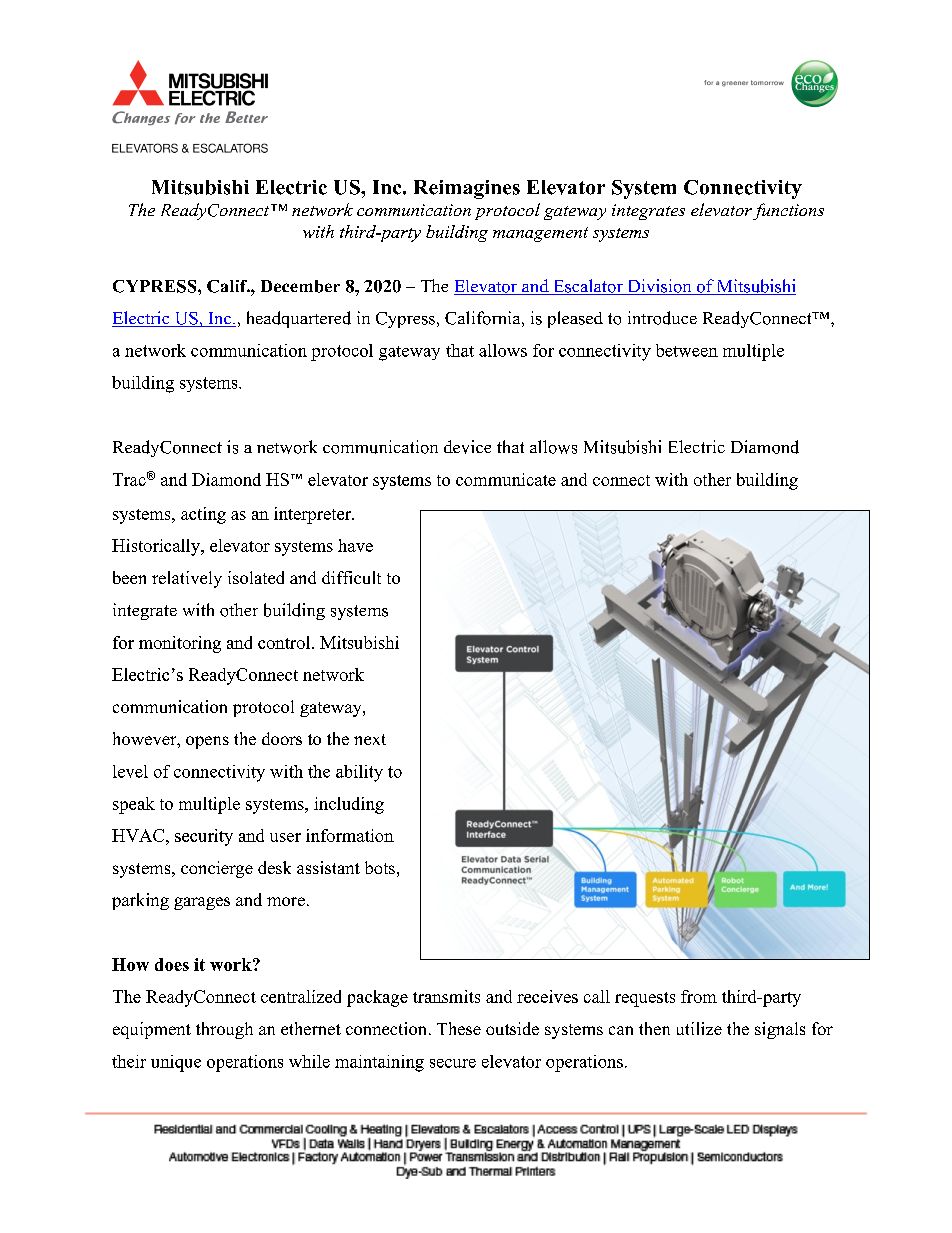  What do you see at coordinates (300, 286) in the screenshot?
I see `December` at bounding box center [300, 286].
